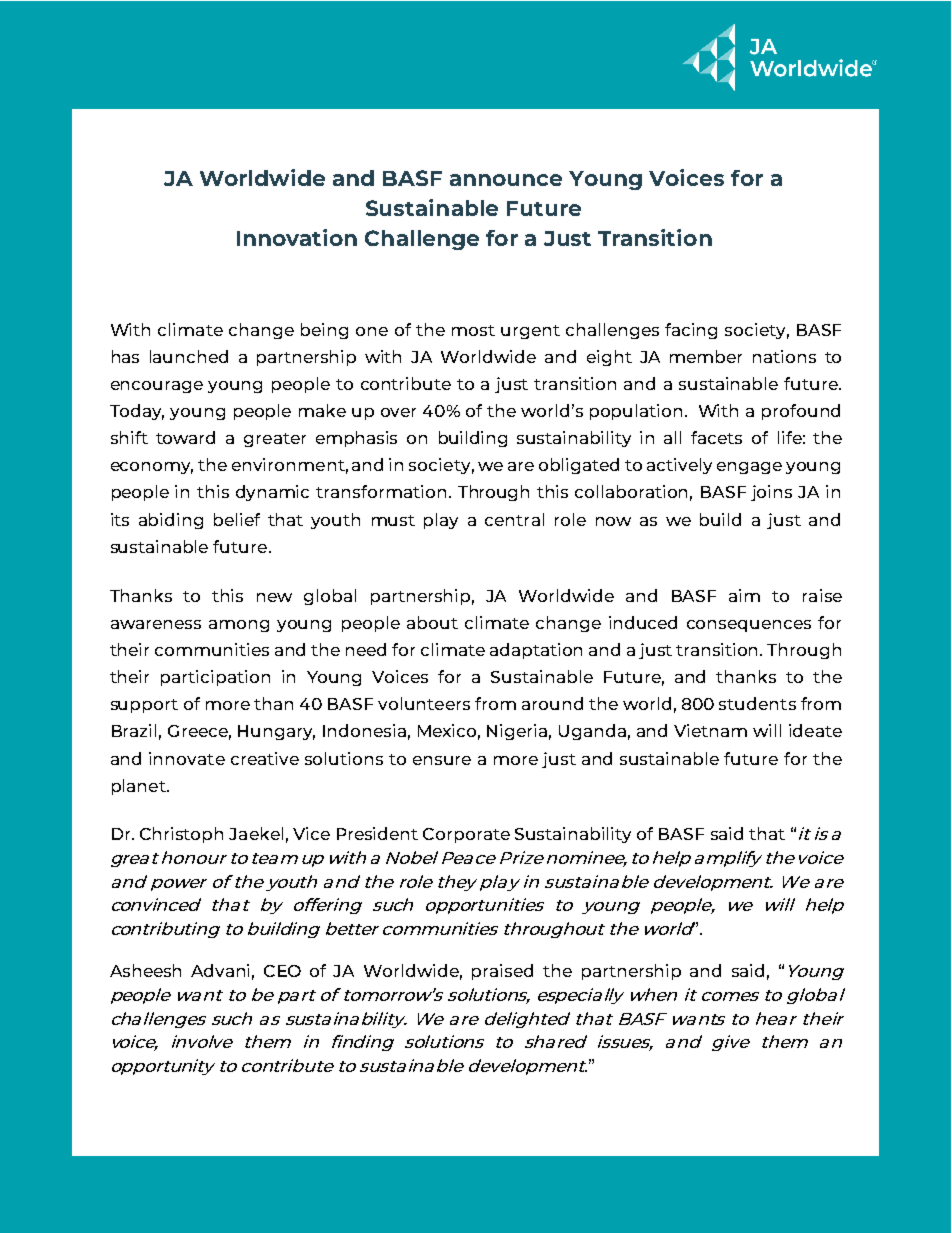  I want to click on Innovation, so click(297, 237).
